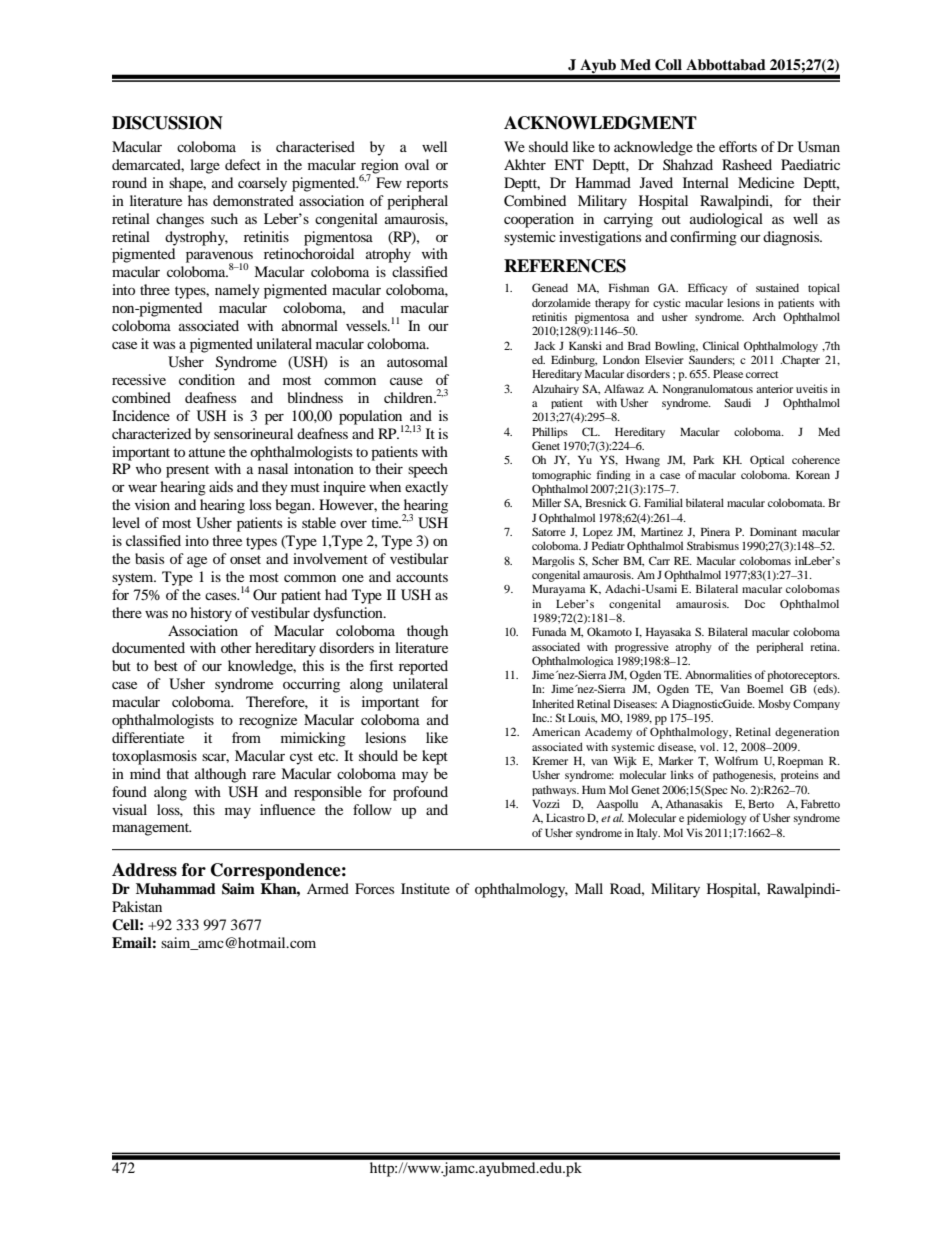 Image resolution: width=952 pixels, height=1233 pixels. Describe the element at coordinates (525, 164) in the image. I see `Akhter` at that location.
